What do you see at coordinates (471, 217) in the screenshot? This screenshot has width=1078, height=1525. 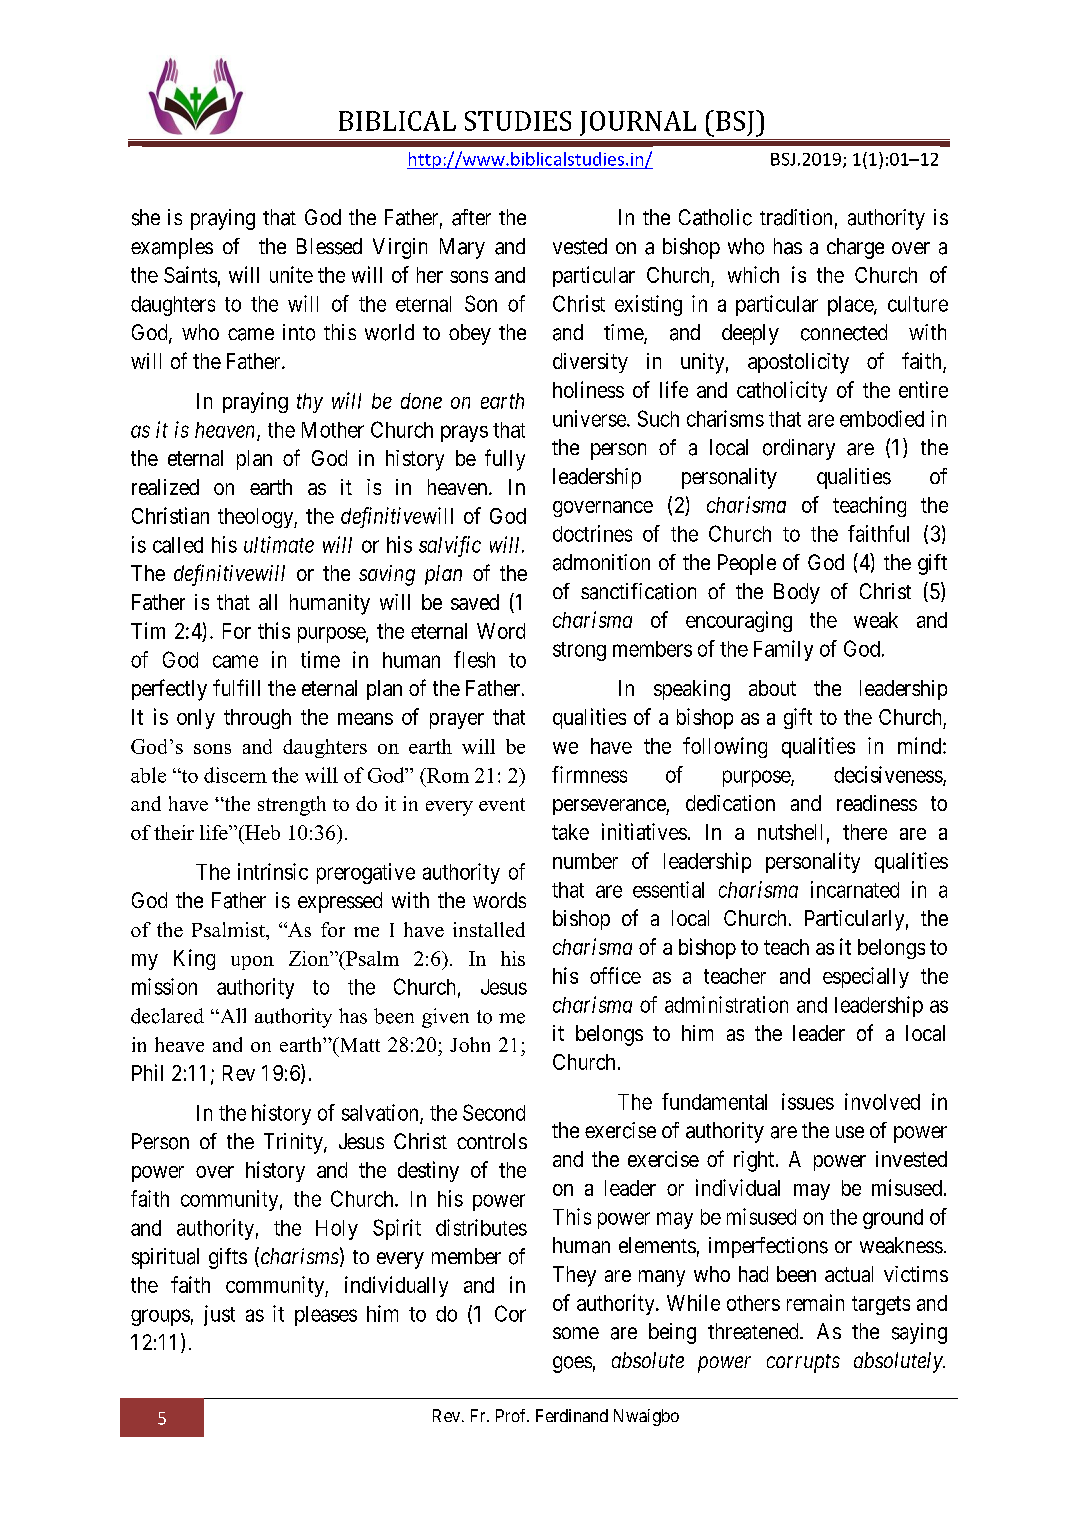 I see `after` at bounding box center [471, 217].
